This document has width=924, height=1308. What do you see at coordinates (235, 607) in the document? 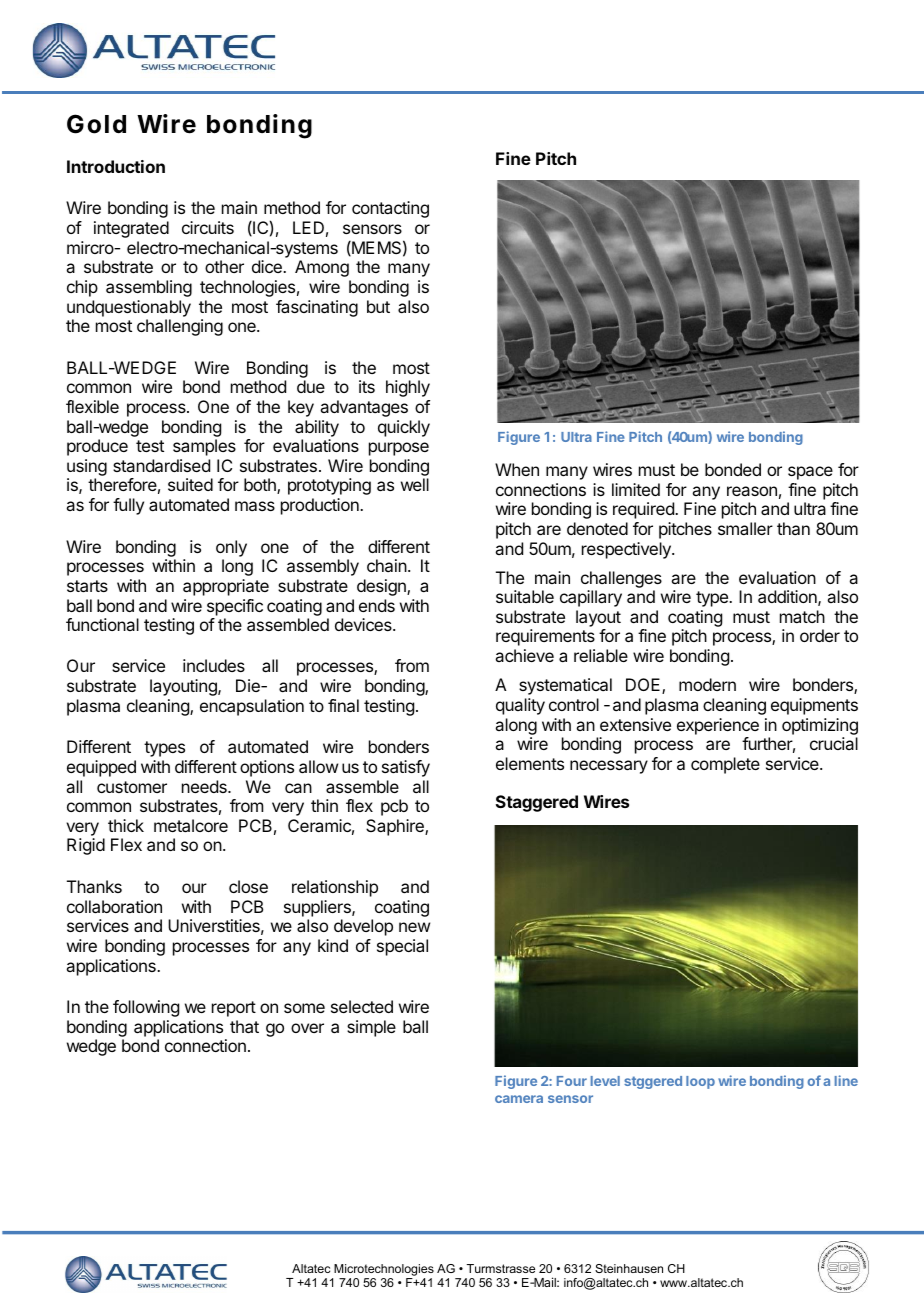
I see `specific` at bounding box center [235, 607].
